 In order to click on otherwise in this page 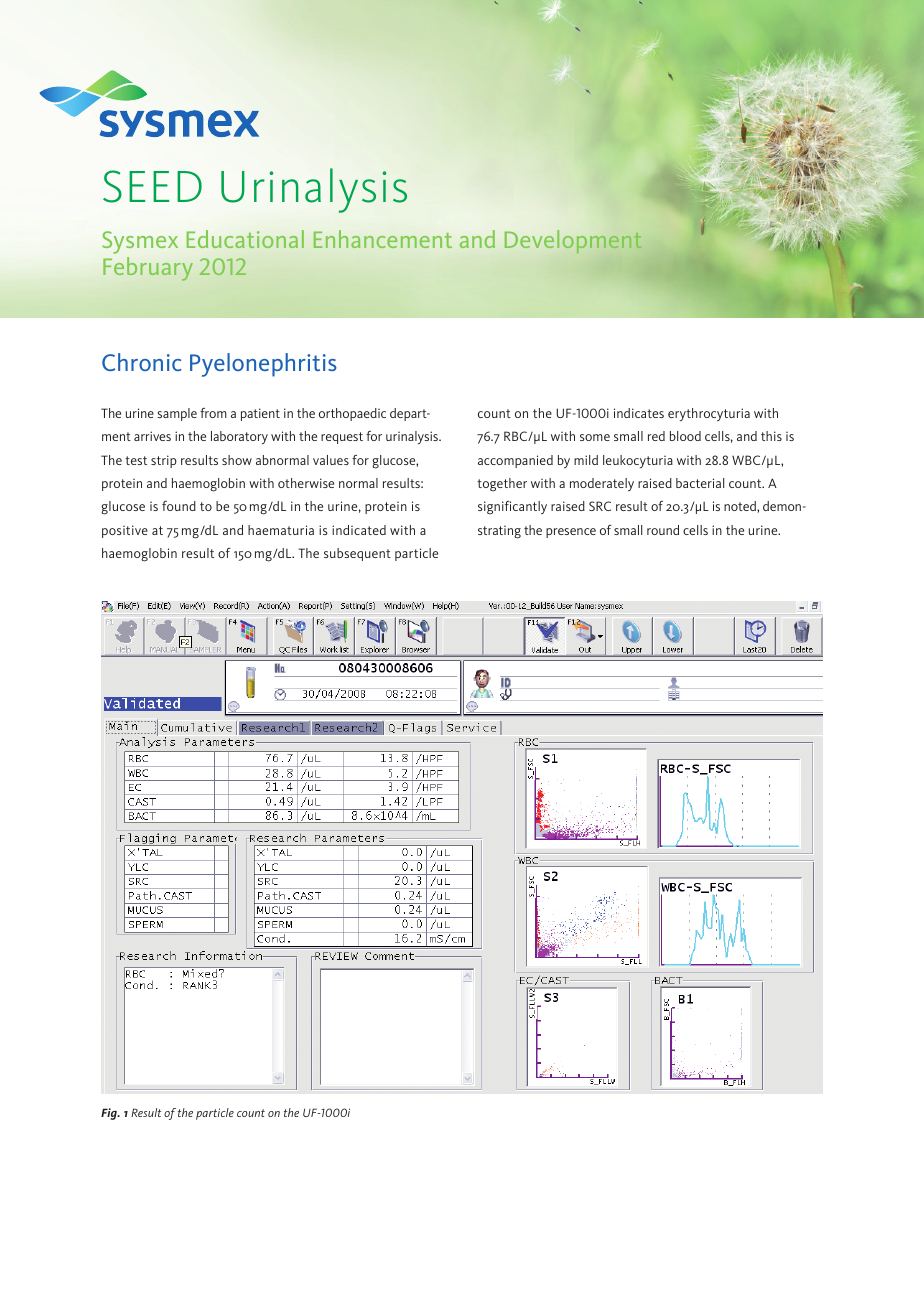, I will do `click(306, 483)`.
